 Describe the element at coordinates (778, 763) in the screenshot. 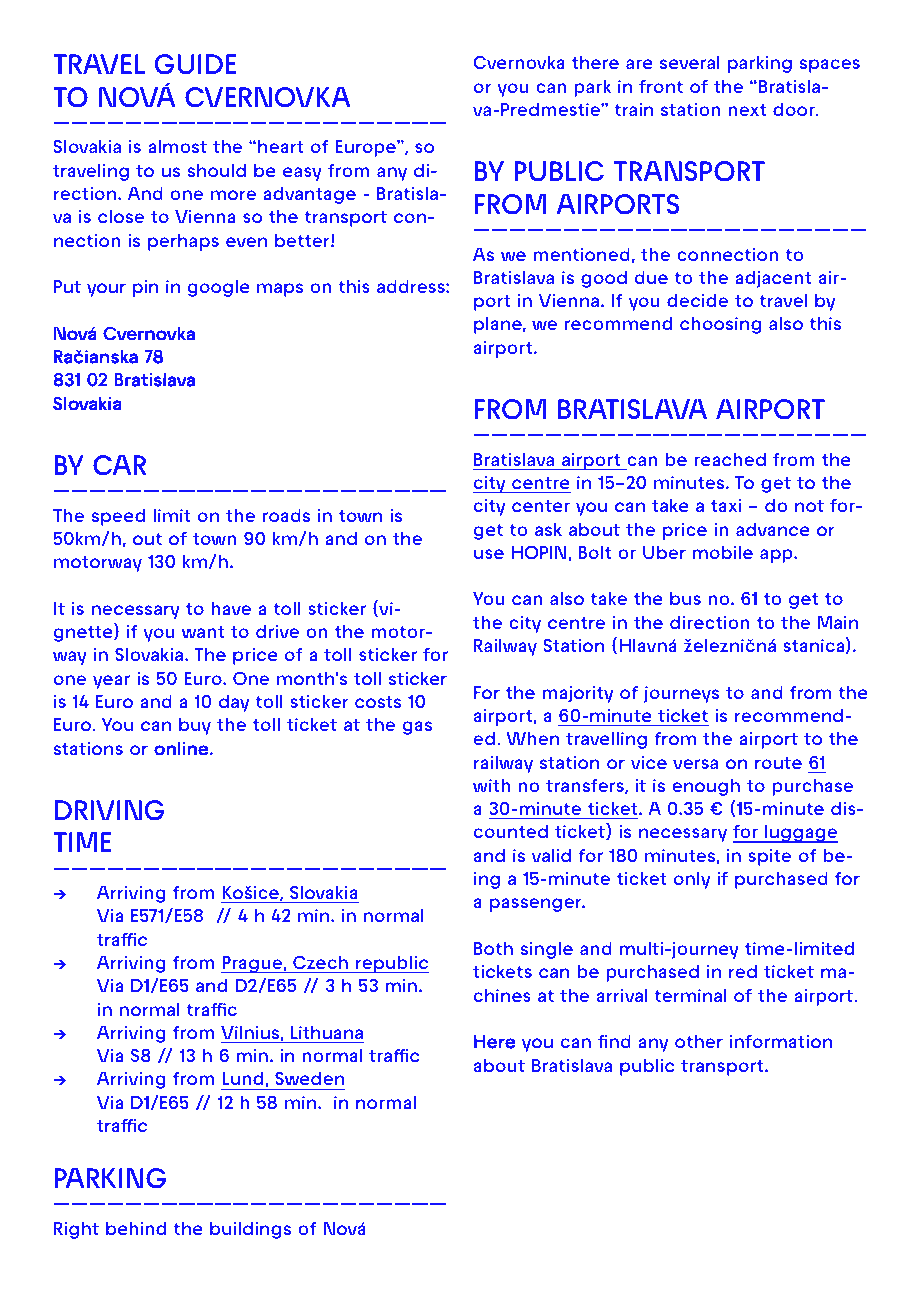

I see `route` at that location.
